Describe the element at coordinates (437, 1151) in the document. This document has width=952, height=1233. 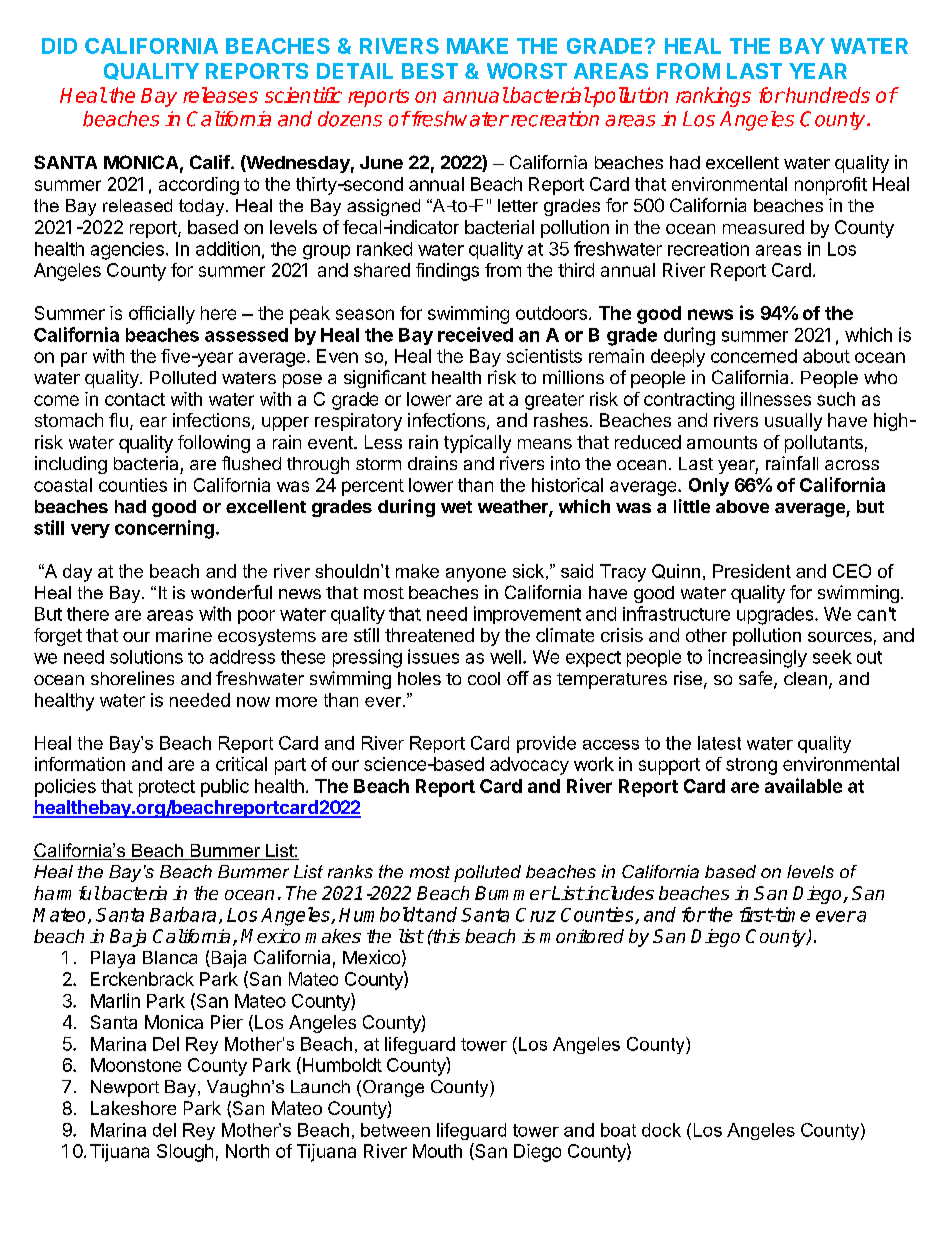
I see `Mouth` at that location.
